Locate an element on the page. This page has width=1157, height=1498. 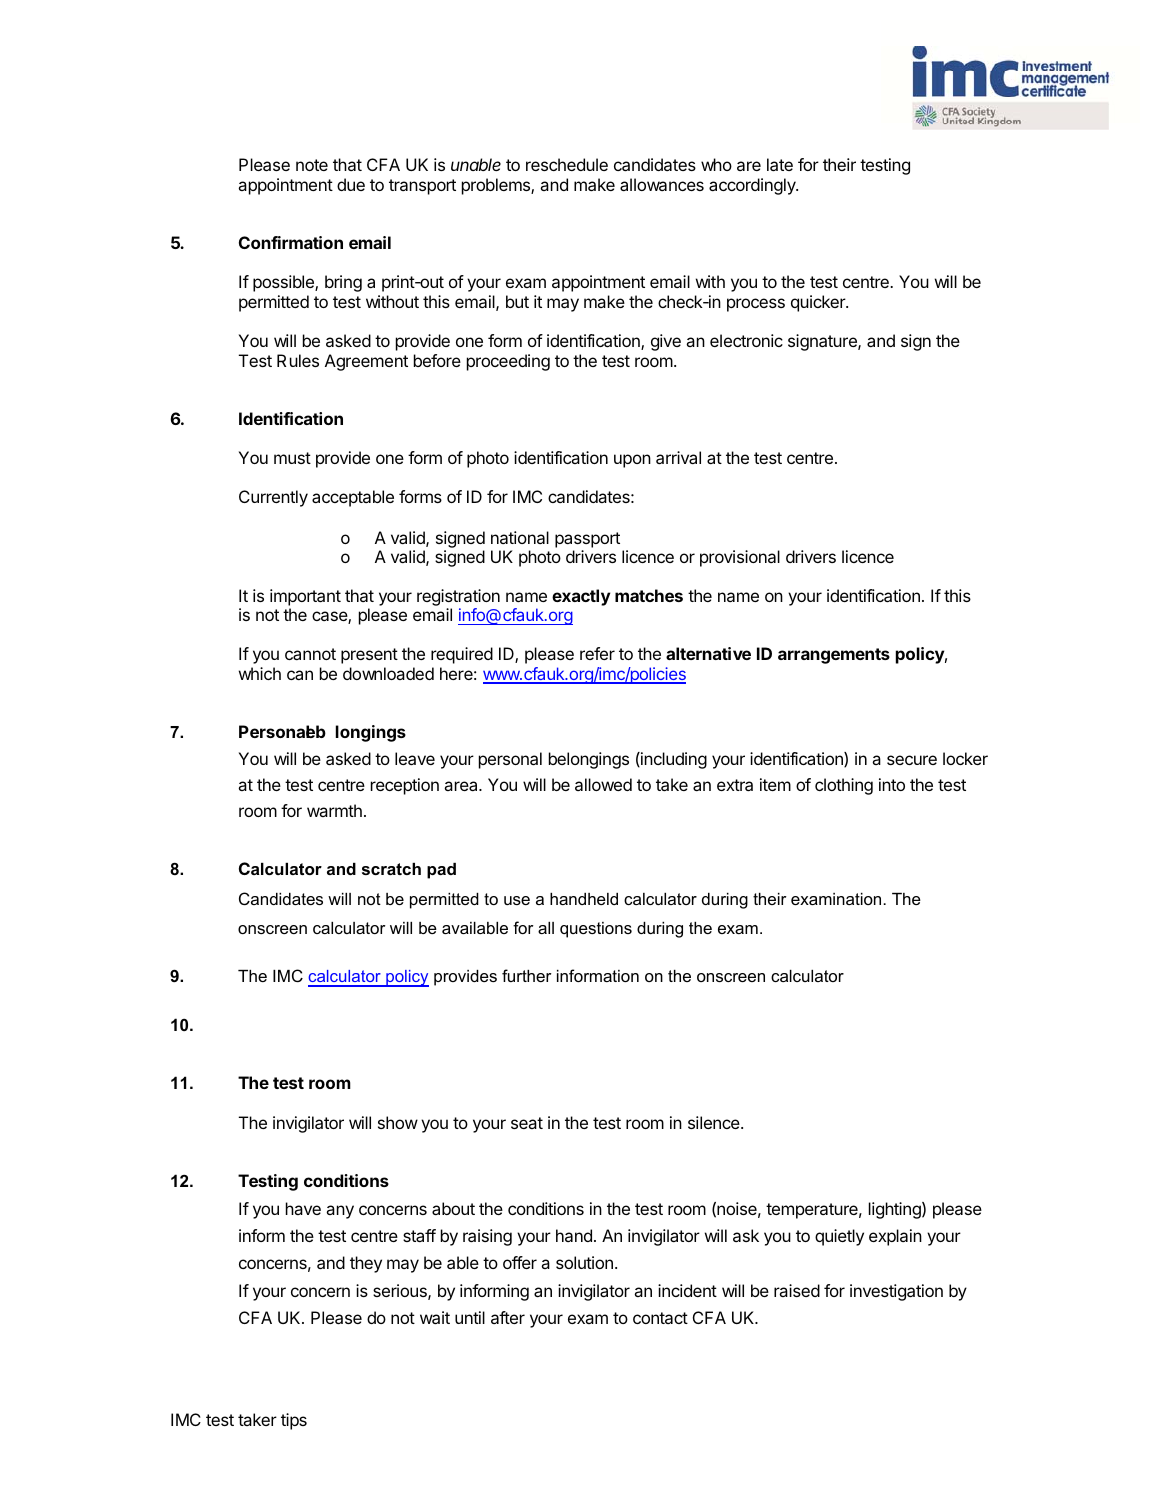
contact is located at coordinates (660, 1318).
